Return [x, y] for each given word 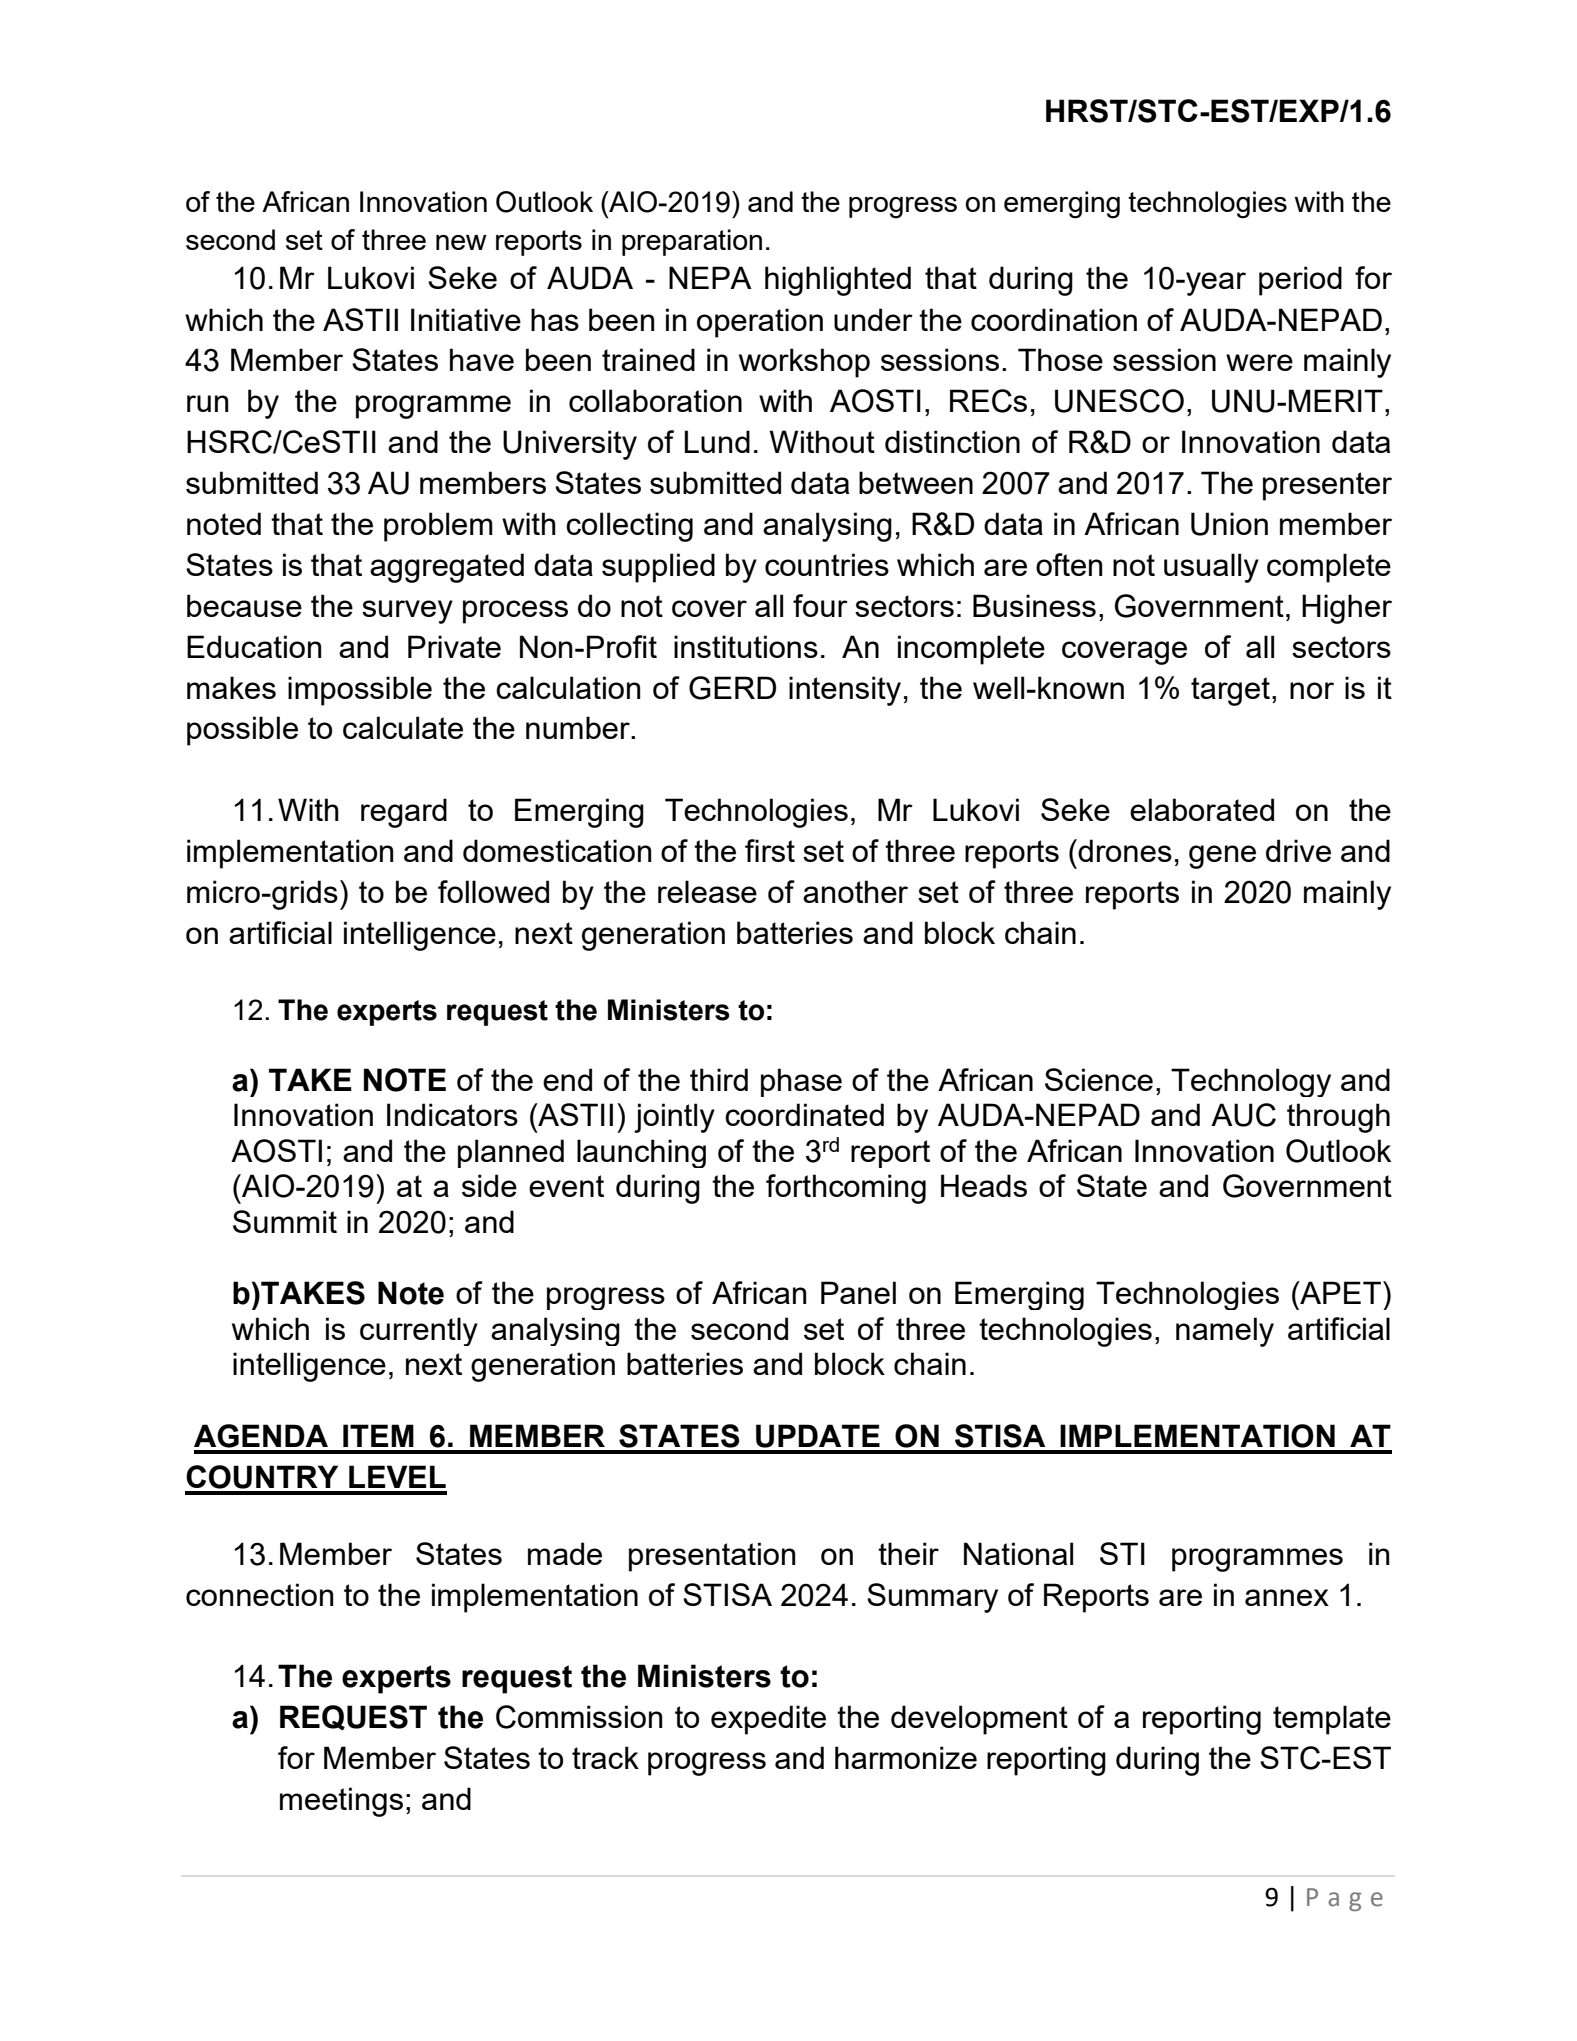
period [1300, 281]
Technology [1251, 1082]
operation [760, 323]
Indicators [452, 1114]
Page [1345, 1899]
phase [801, 1082]
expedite [768, 1720]
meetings [341, 1802]
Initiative [466, 319]
